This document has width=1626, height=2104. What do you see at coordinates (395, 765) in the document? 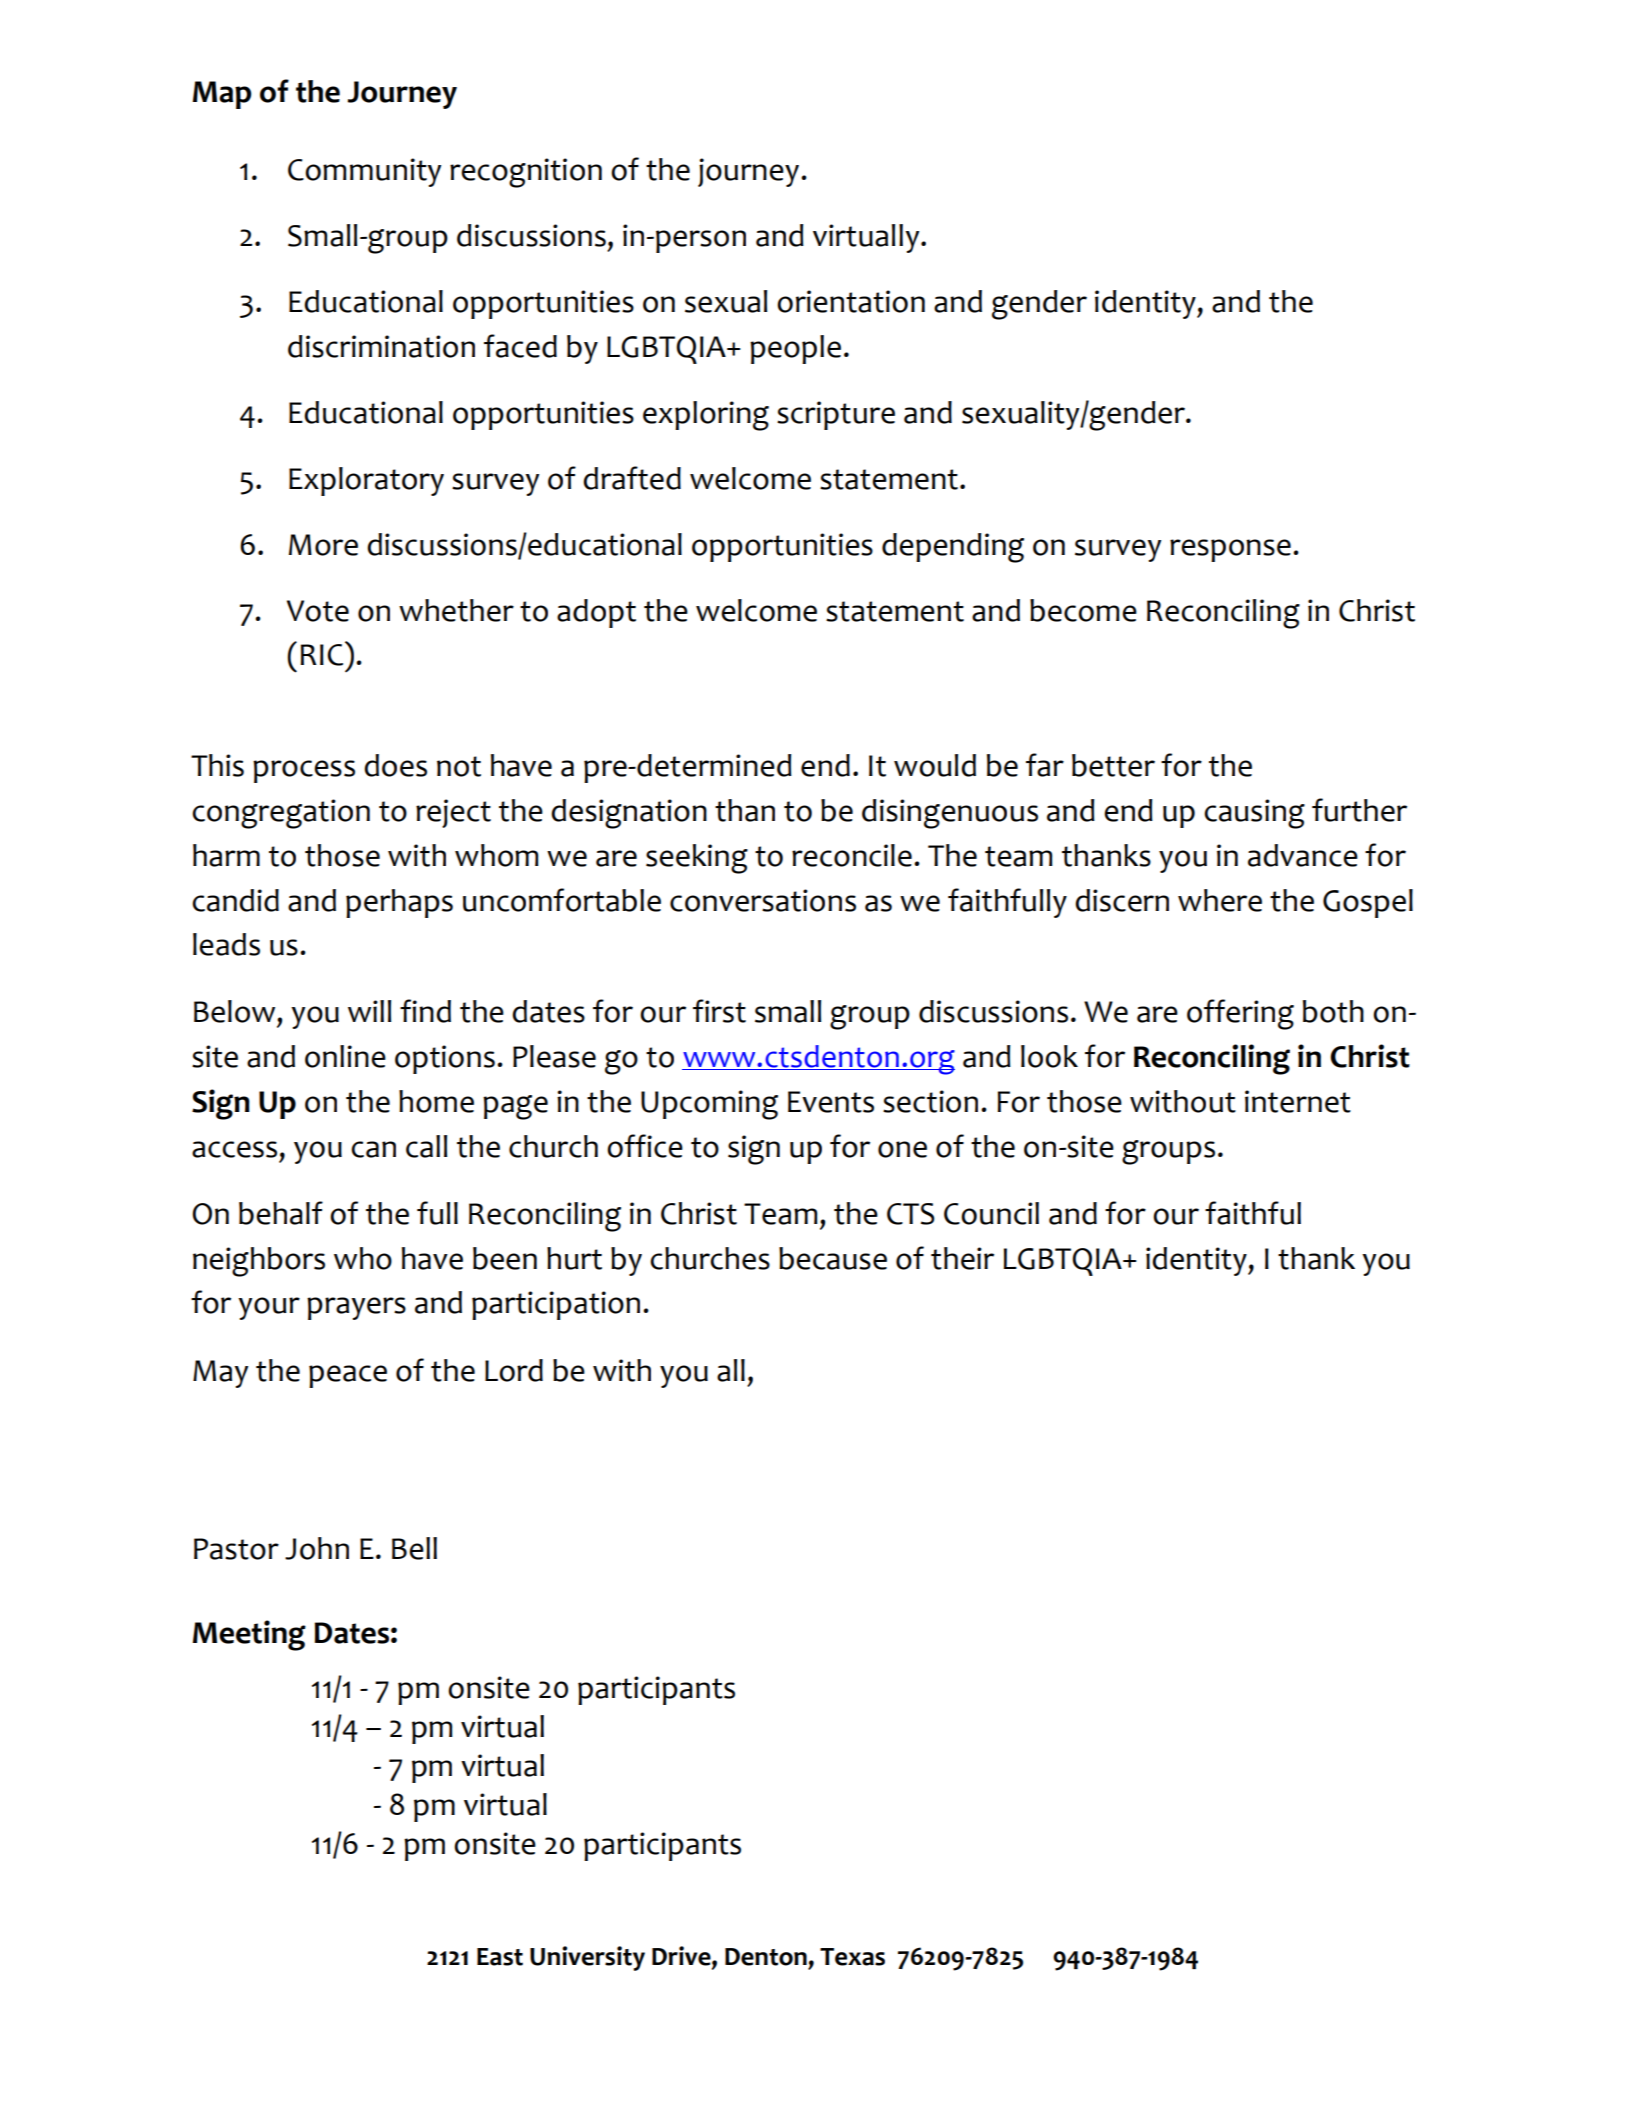
I see `does` at bounding box center [395, 765].
